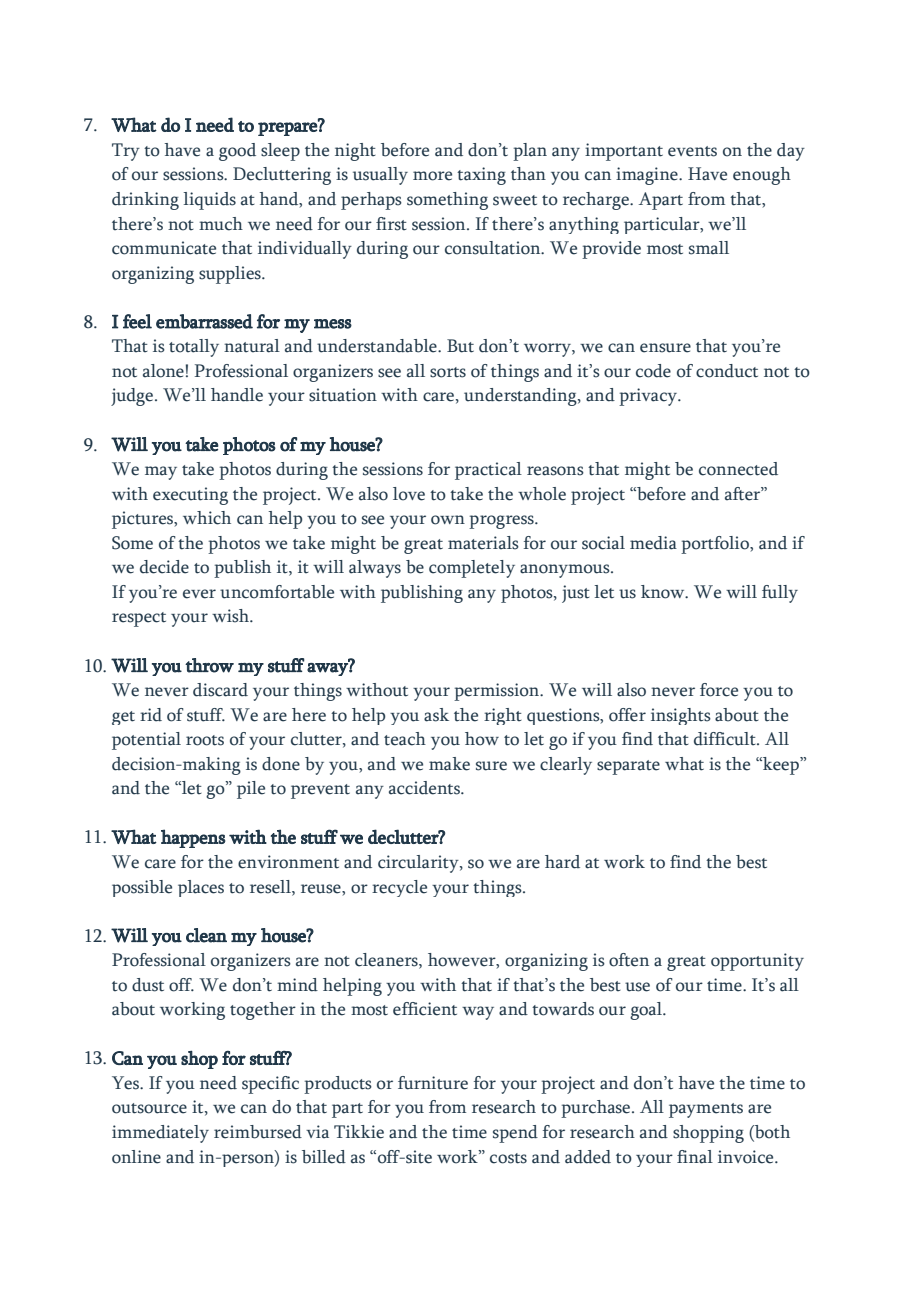 This image has height=1308, width=924. Describe the element at coordinates (692, 151) in the image. I see `events` at that location.
